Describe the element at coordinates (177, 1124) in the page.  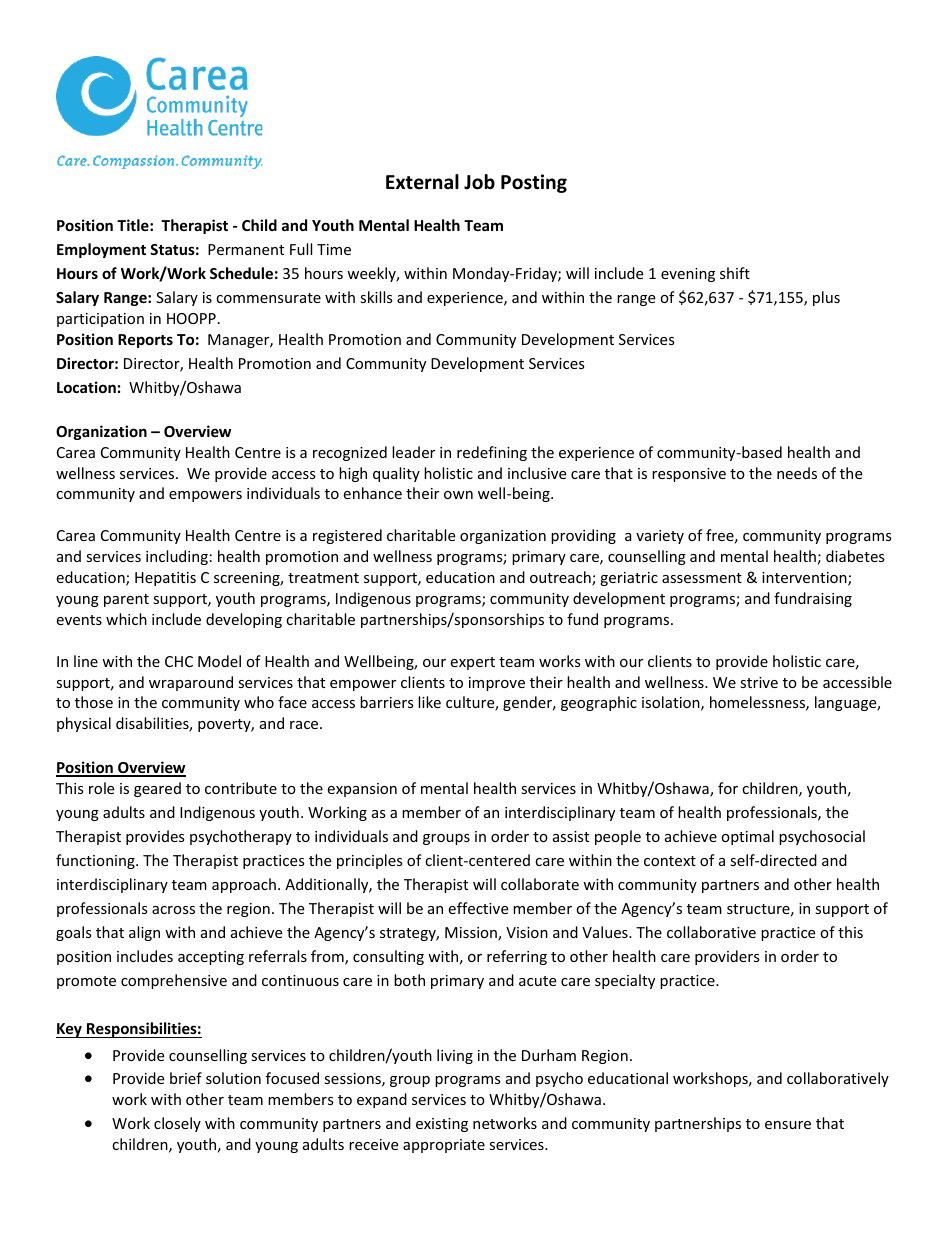
I see `closely` at that location.
